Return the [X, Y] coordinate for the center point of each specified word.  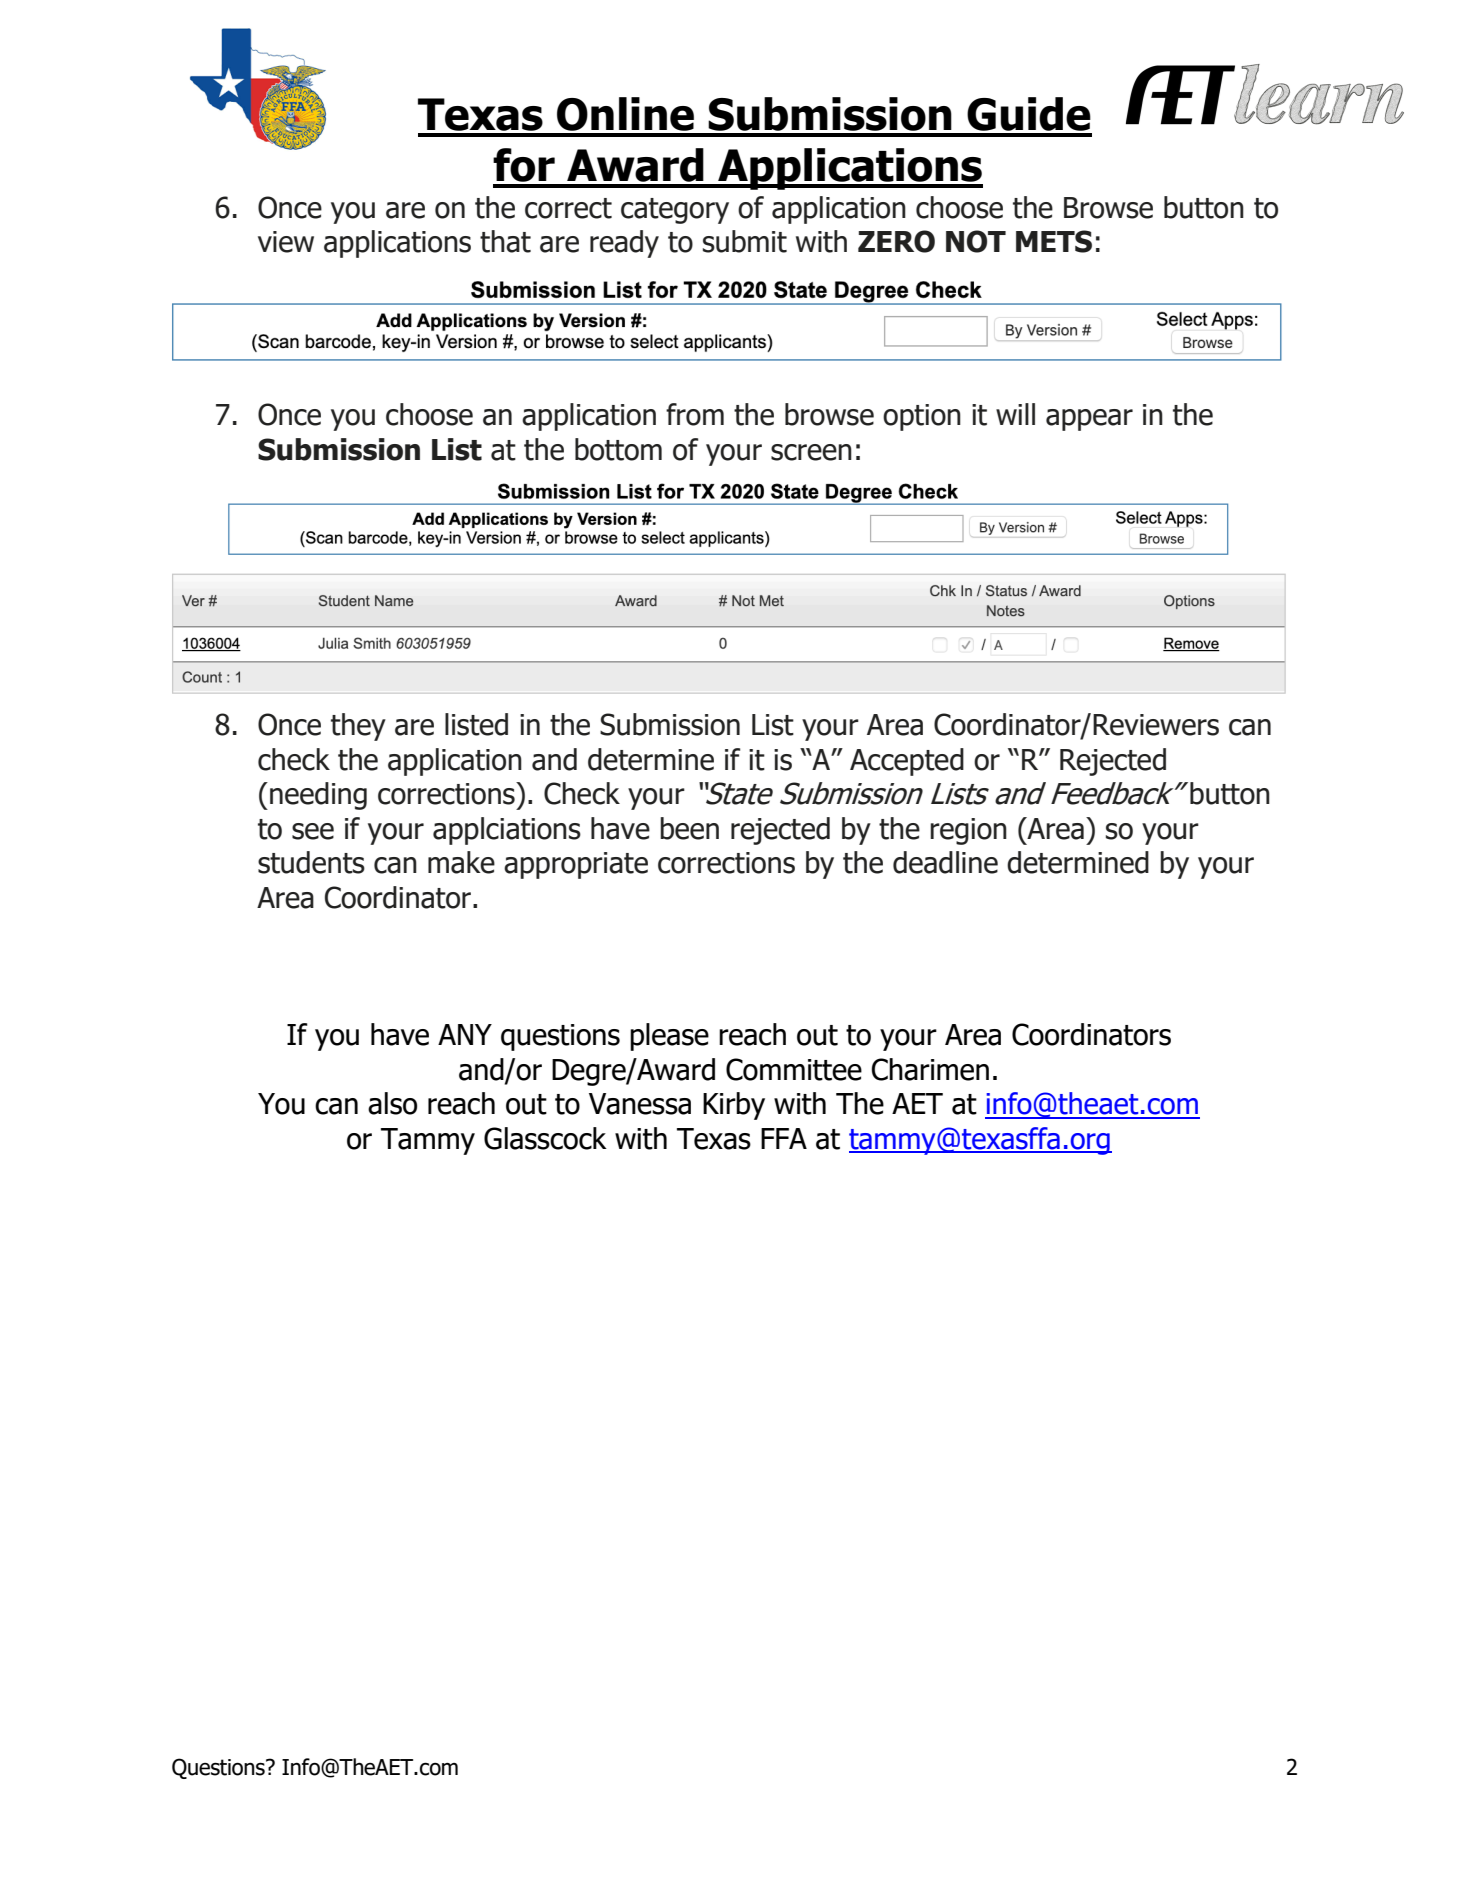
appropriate [576, 865]
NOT [976, 241]
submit [745, 241]
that [505, 241]
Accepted [907, 762]
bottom [618, 449]
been [689, 828]
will [1015, 414]
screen [811, 452]
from [695, 414]
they [358, 727]
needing [318, 796]
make [461, 862]
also [392, 1103]
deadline [945, 862]
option [922, 417]
